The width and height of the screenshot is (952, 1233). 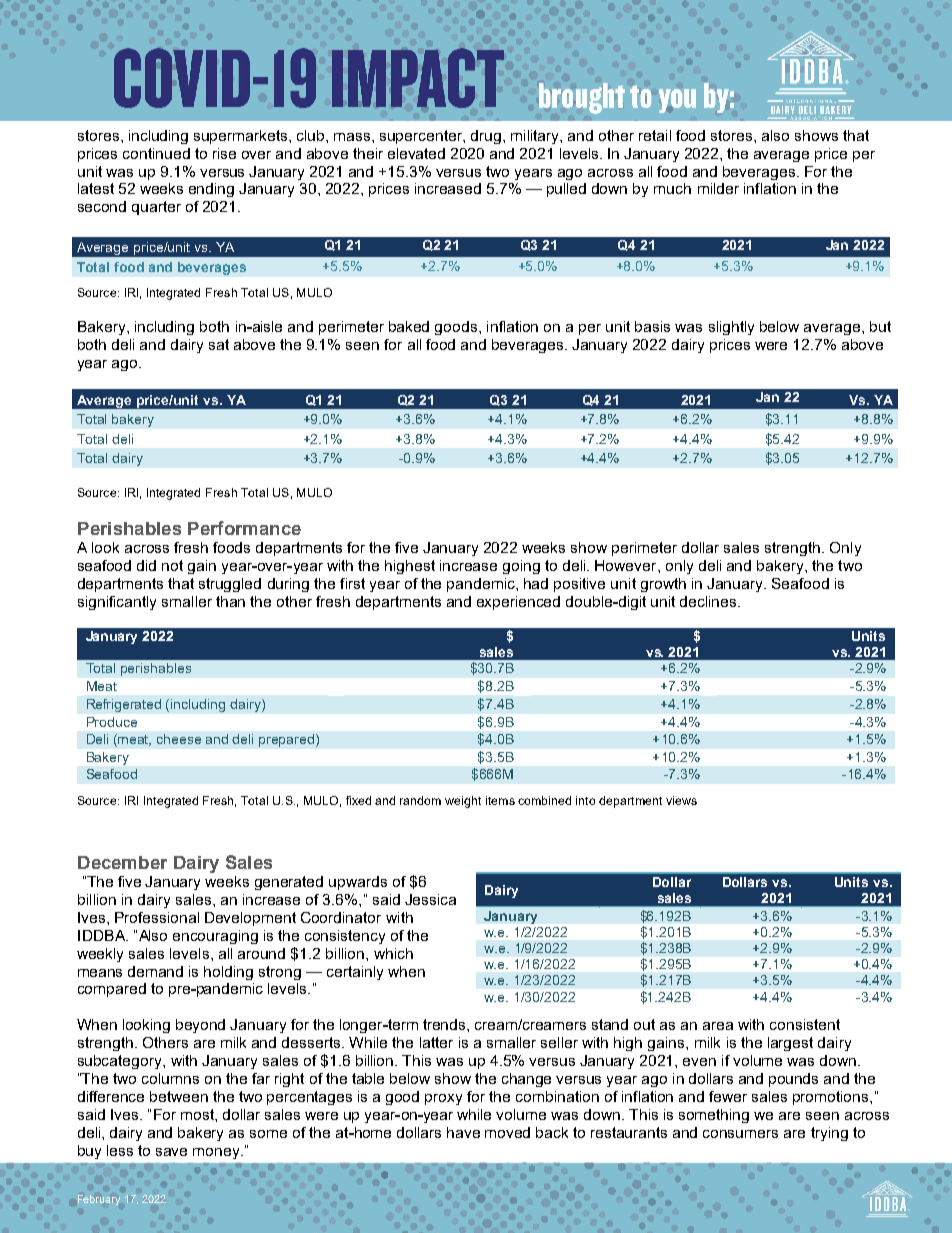 I want to click on milder, so click(x=718, y=188).
